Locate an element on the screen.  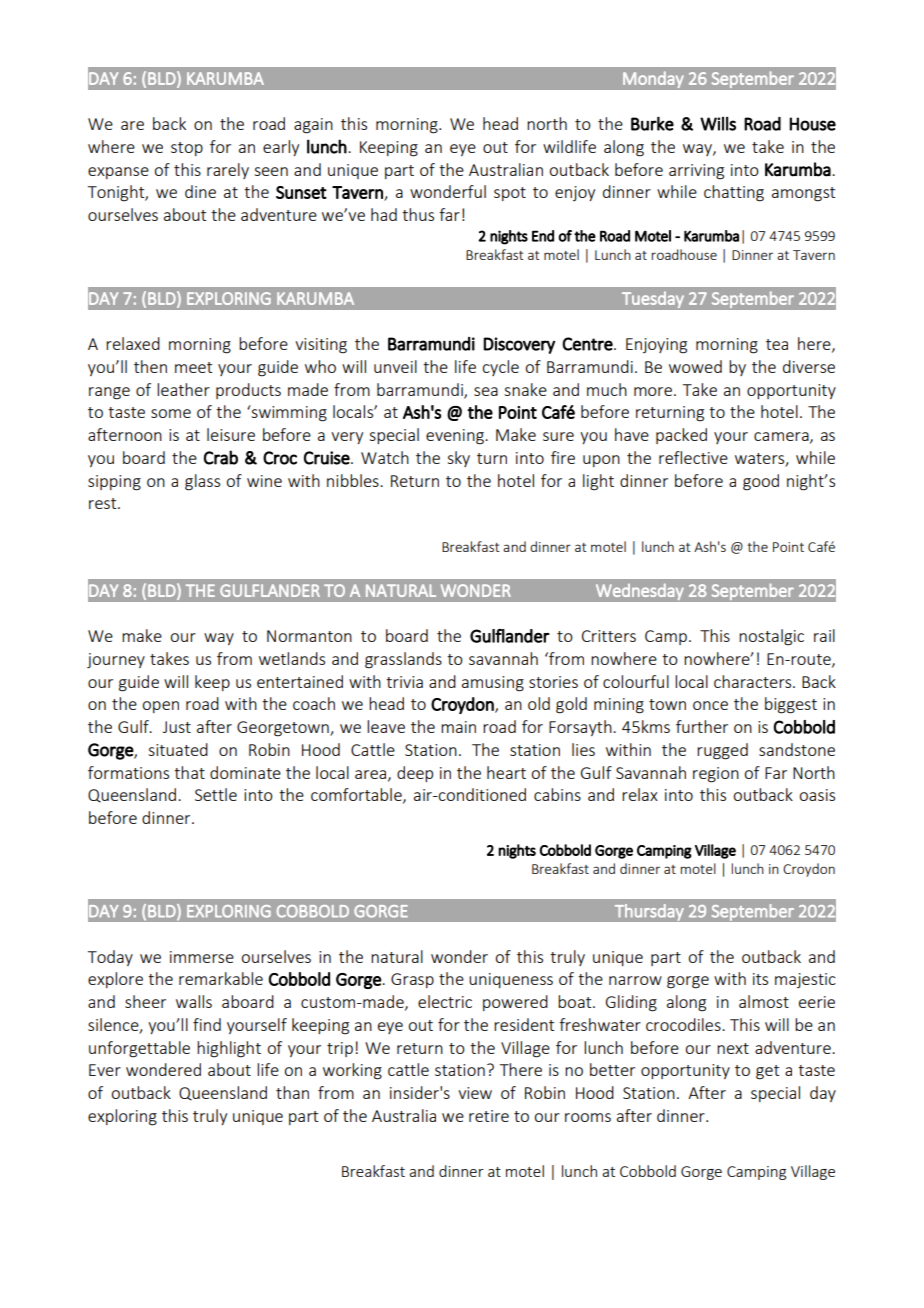
immerse is located at coordinates (202, 957).
